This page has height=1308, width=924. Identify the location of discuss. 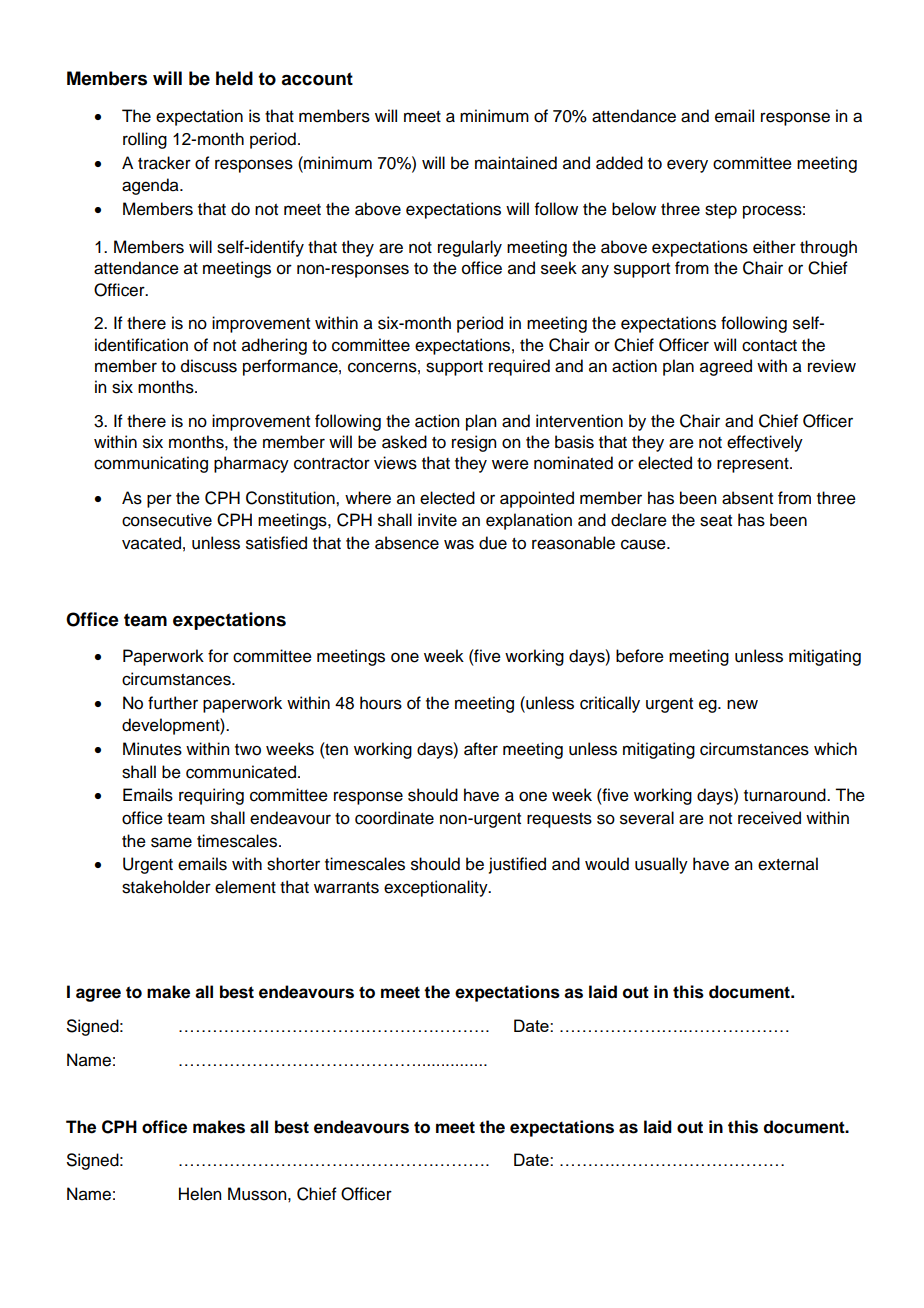
(209, 366).
